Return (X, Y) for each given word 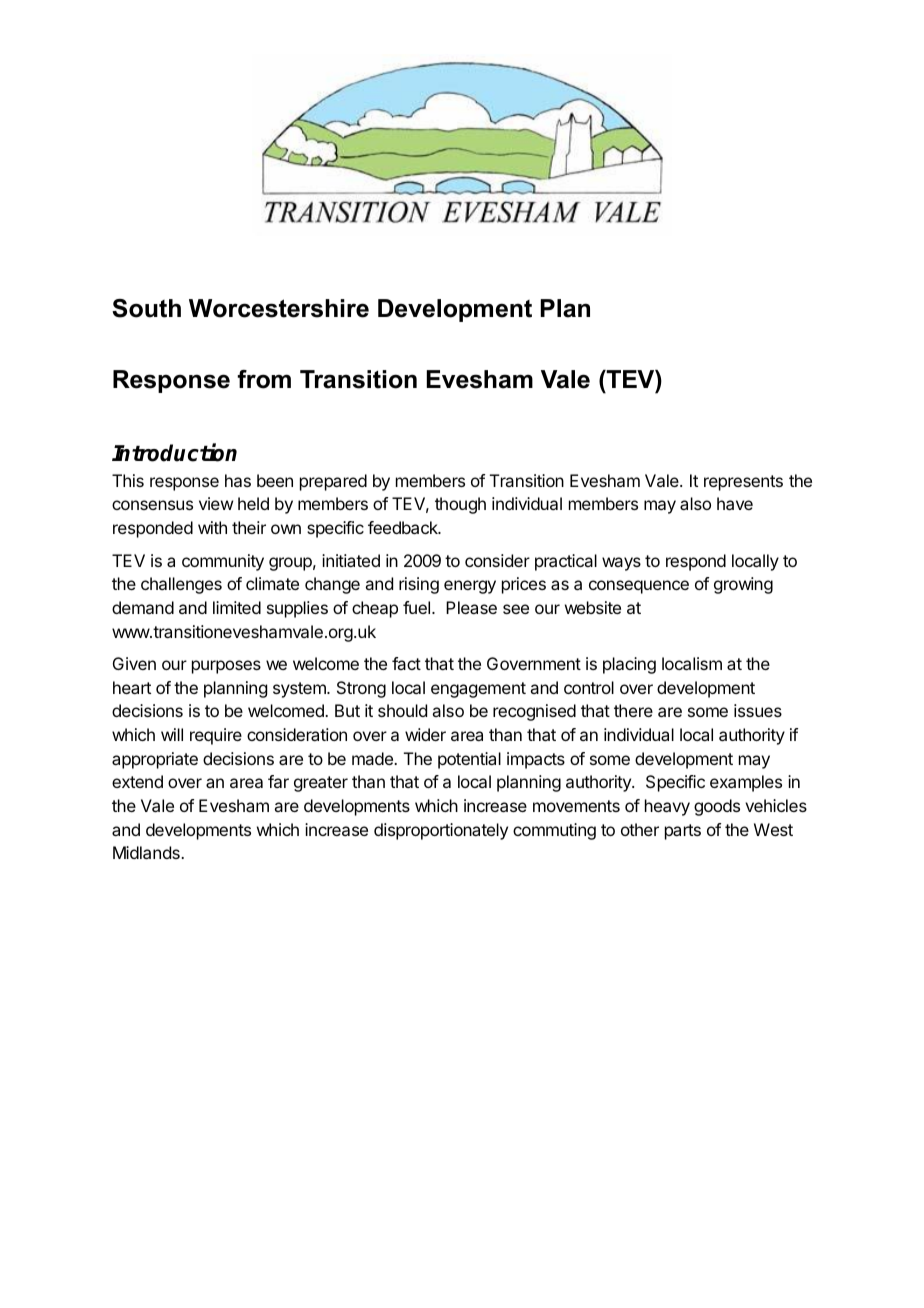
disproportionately (441, 831)
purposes (226, 667)
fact (406, 663)
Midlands (147, 852)
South (146, 308)
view (216, 503)
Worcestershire (279, 308)
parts (683, 832)
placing (629, 665)
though (460, 505)
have (735, 503)
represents (743, 483)
